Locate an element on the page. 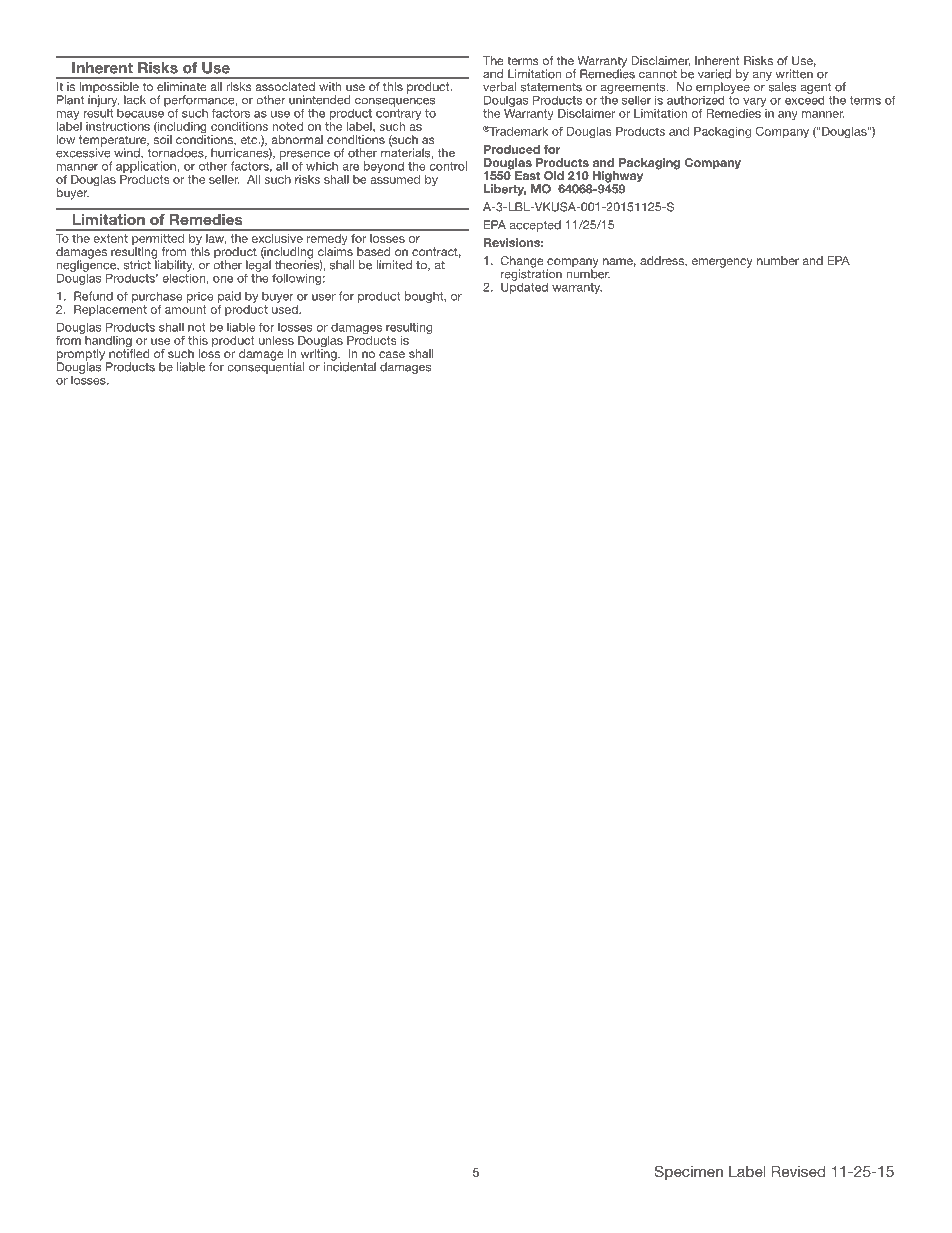 This image has width=952, height=1233. incidental is located at coordinates (350, 366).
